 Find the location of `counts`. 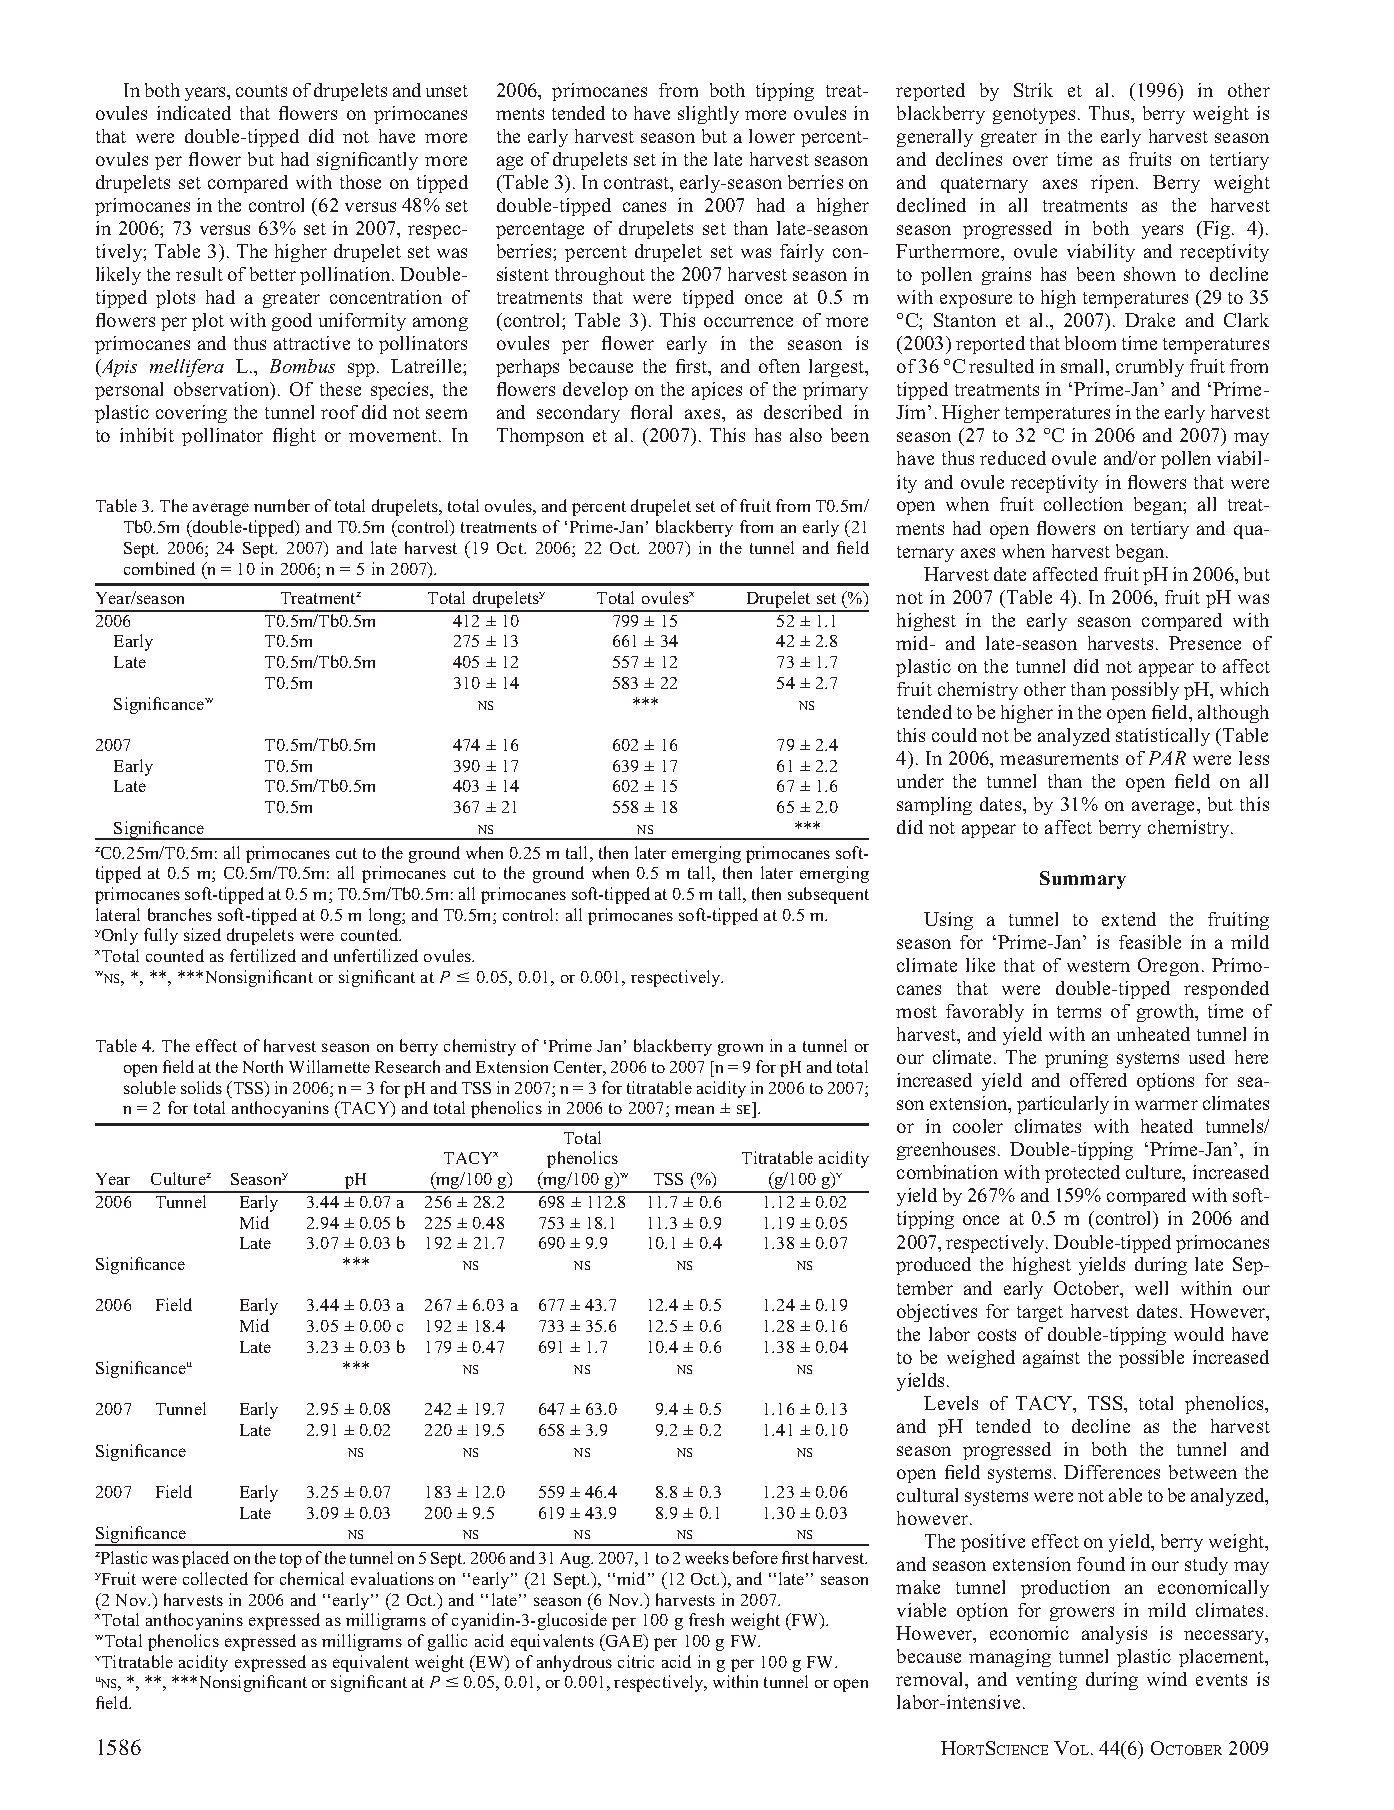

counts is located at coordinates (261, 91).
